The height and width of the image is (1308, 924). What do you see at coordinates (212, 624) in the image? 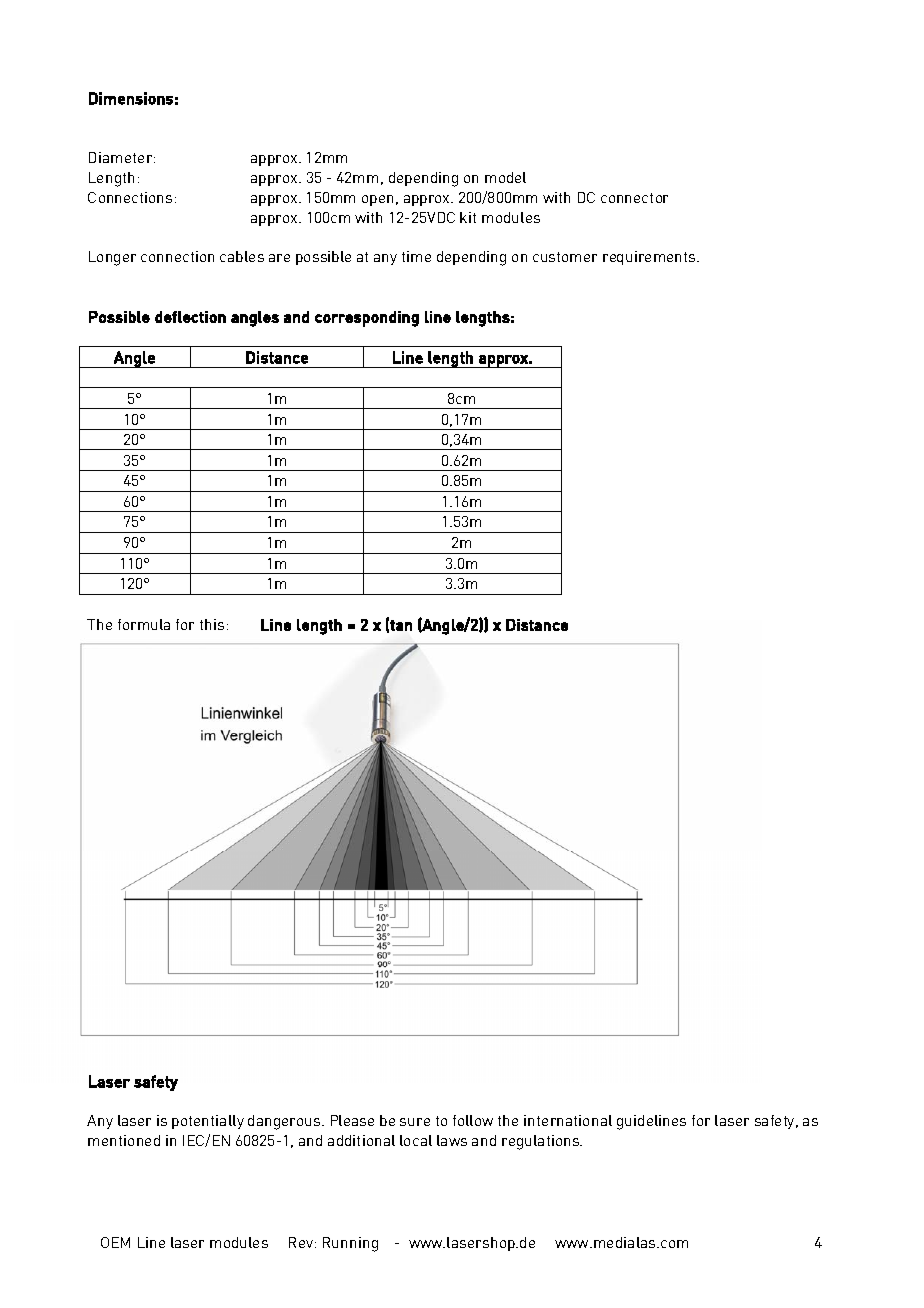
I see `this` at bounding box center [212, 624].
